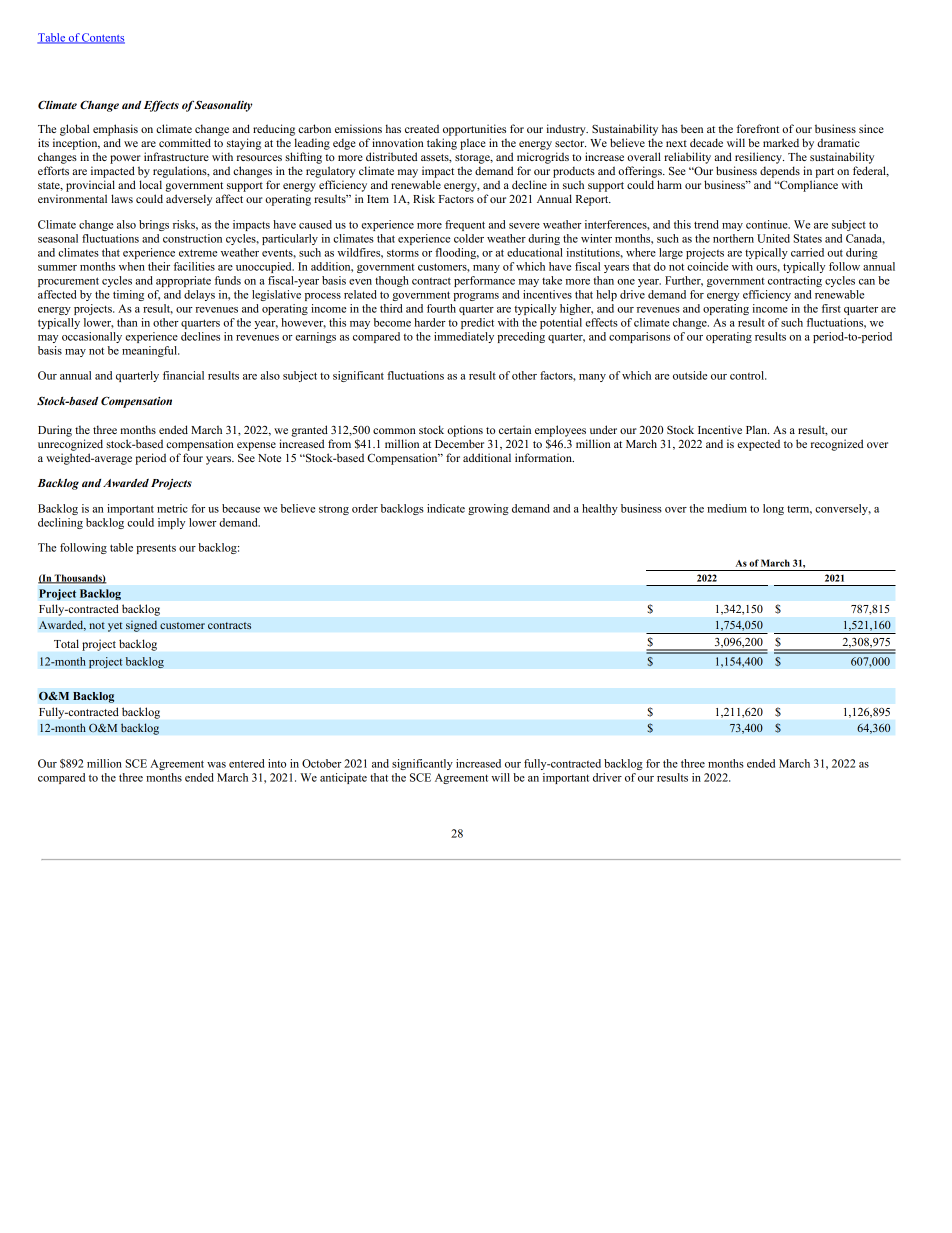 This screenshot has width=952, height=1233. Describe the element at coordinates (125, 159) in the screenshot. I see `power` at that location.
